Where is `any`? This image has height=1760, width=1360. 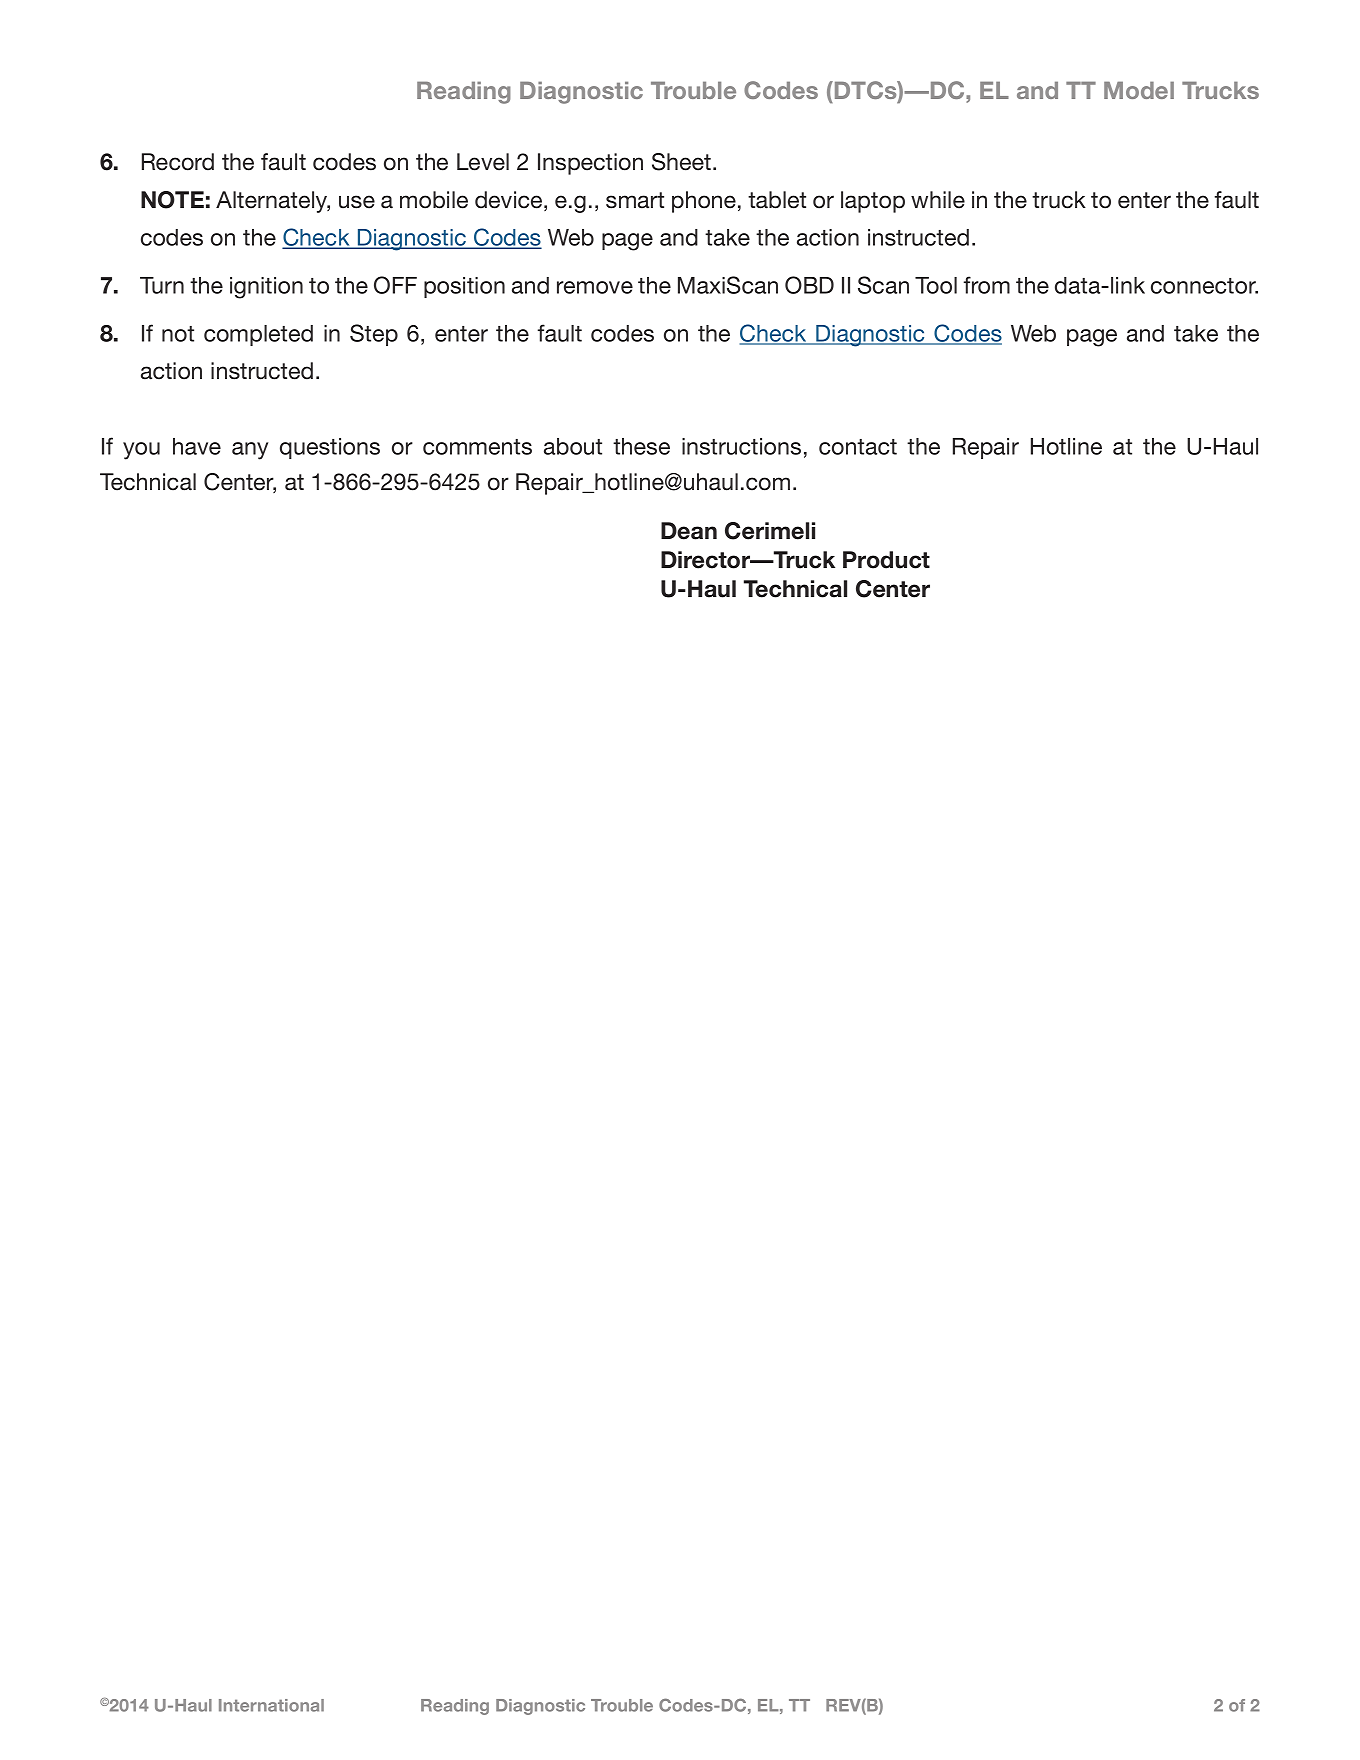
any is located at coordinates (250, 451).
